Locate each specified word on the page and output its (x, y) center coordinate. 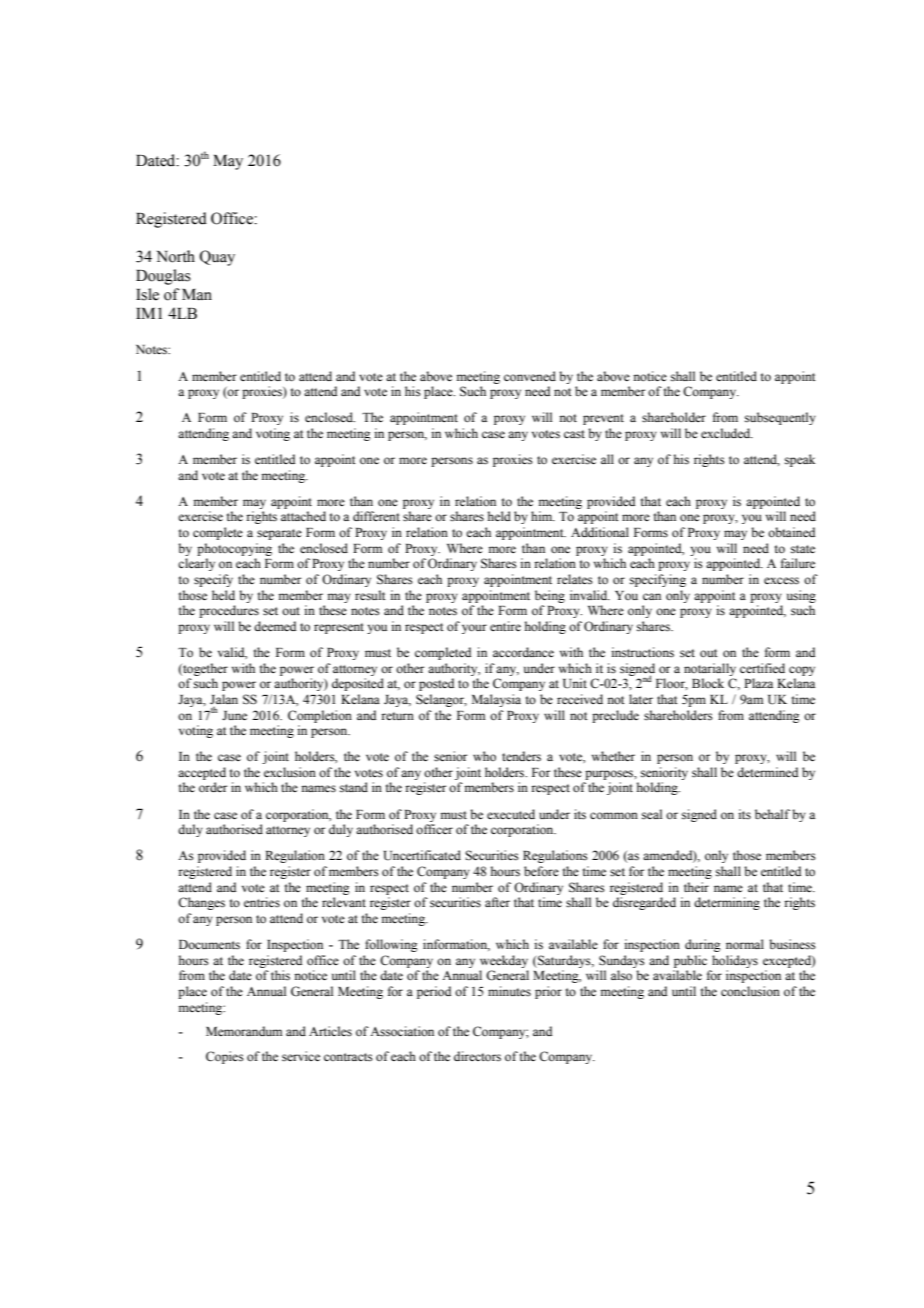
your (474, 629)
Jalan (224, 699)
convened (530, 376)
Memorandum (244, 1031)
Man (197, 295)
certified (762, 668)
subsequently (780, 418)
